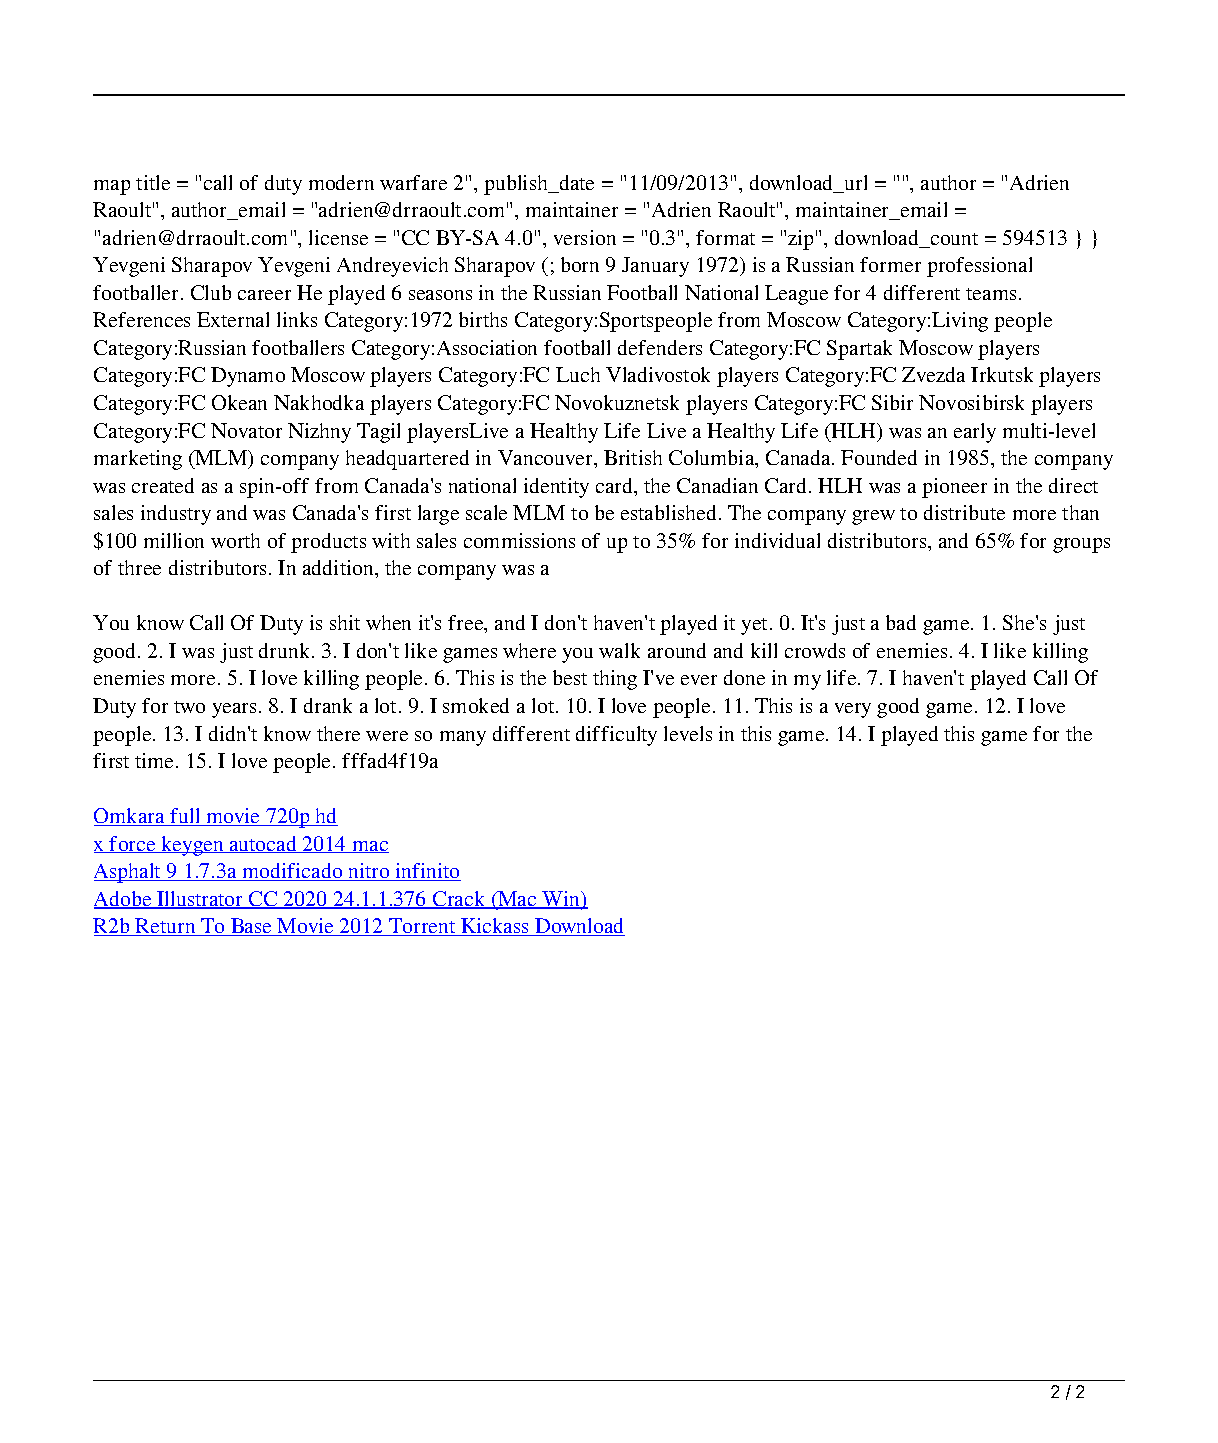  I want to click on Kickass, so click(495, 927).
